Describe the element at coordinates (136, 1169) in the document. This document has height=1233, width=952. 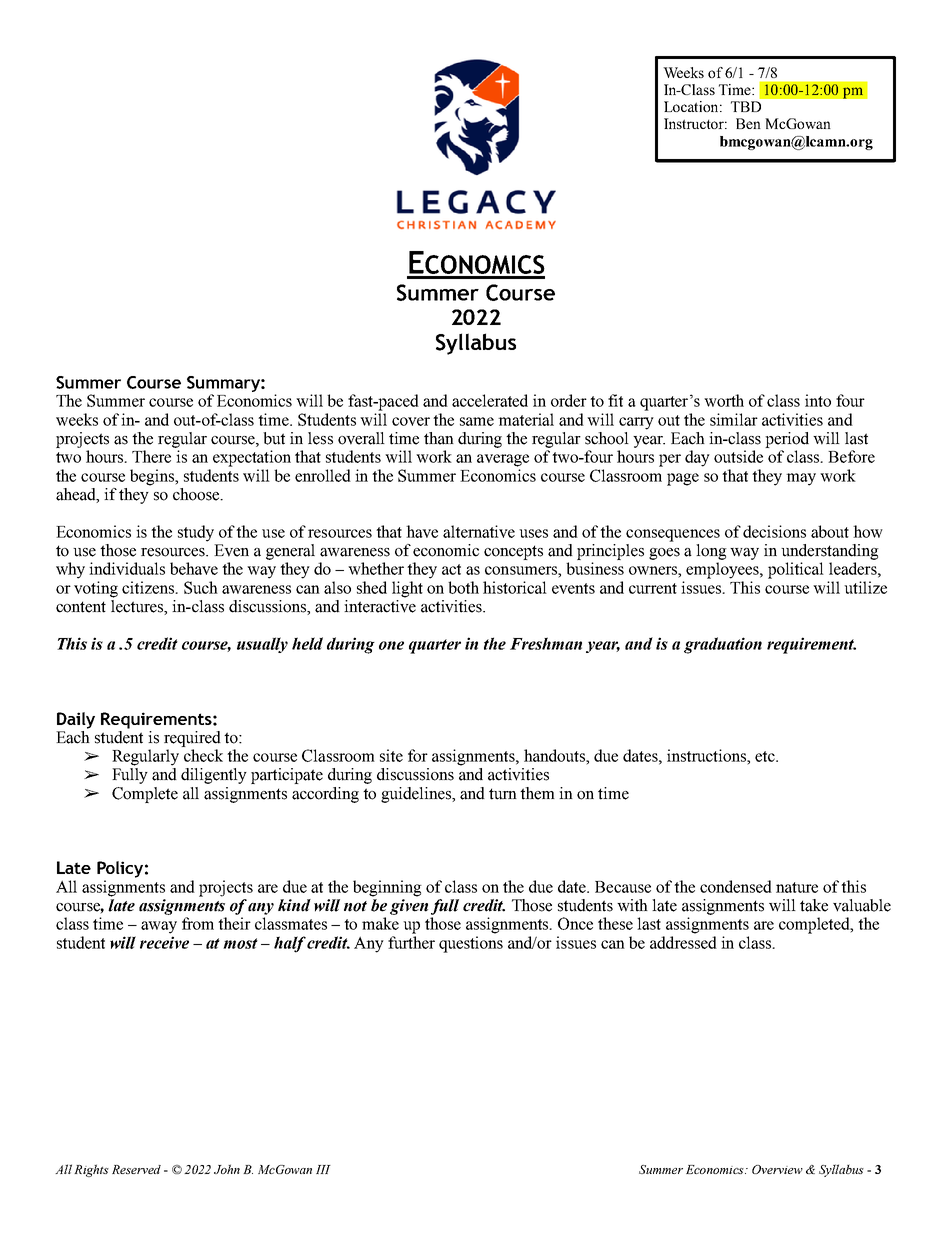
I see `Reserved` at that location.
